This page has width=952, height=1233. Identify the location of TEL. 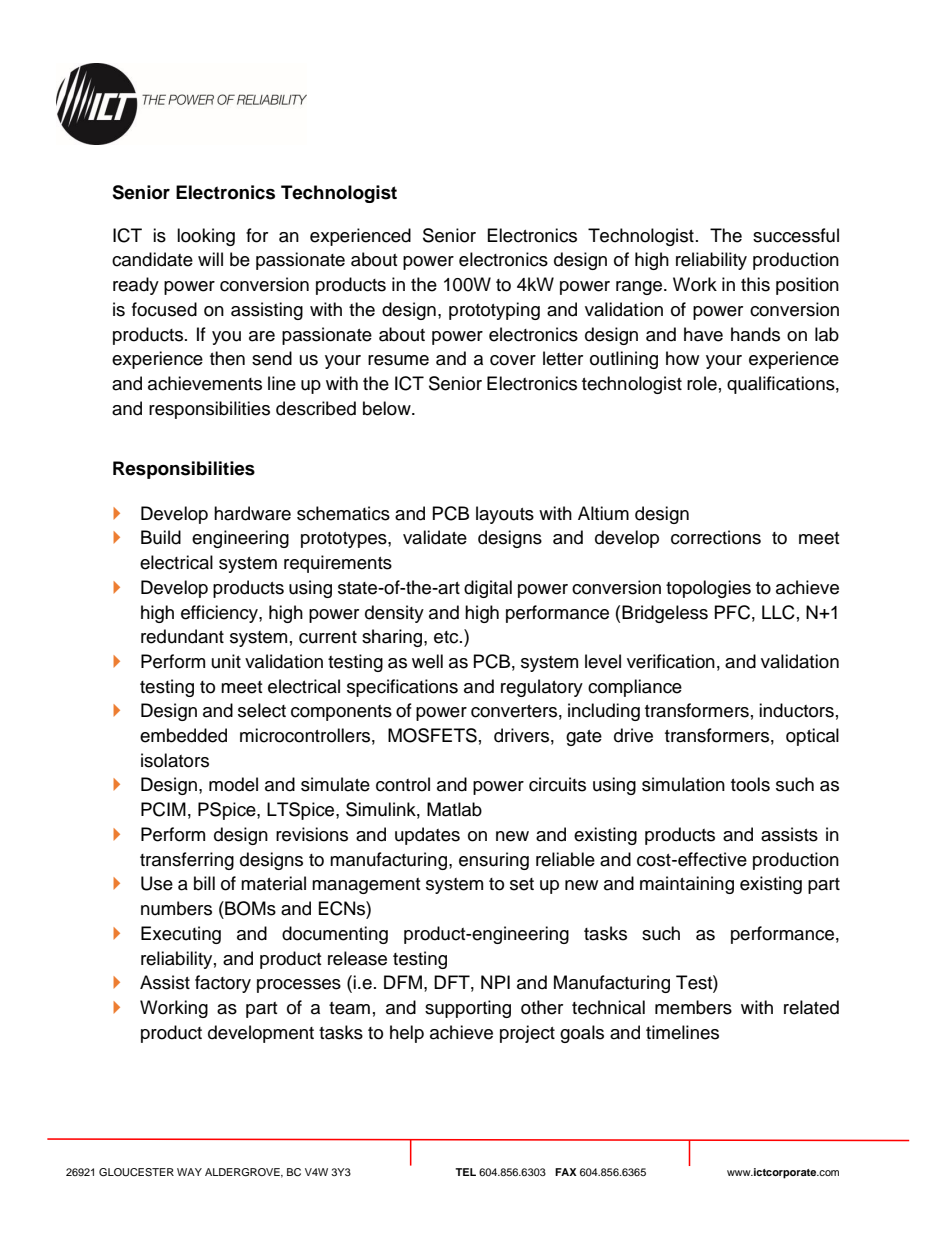
(465, 1172).
